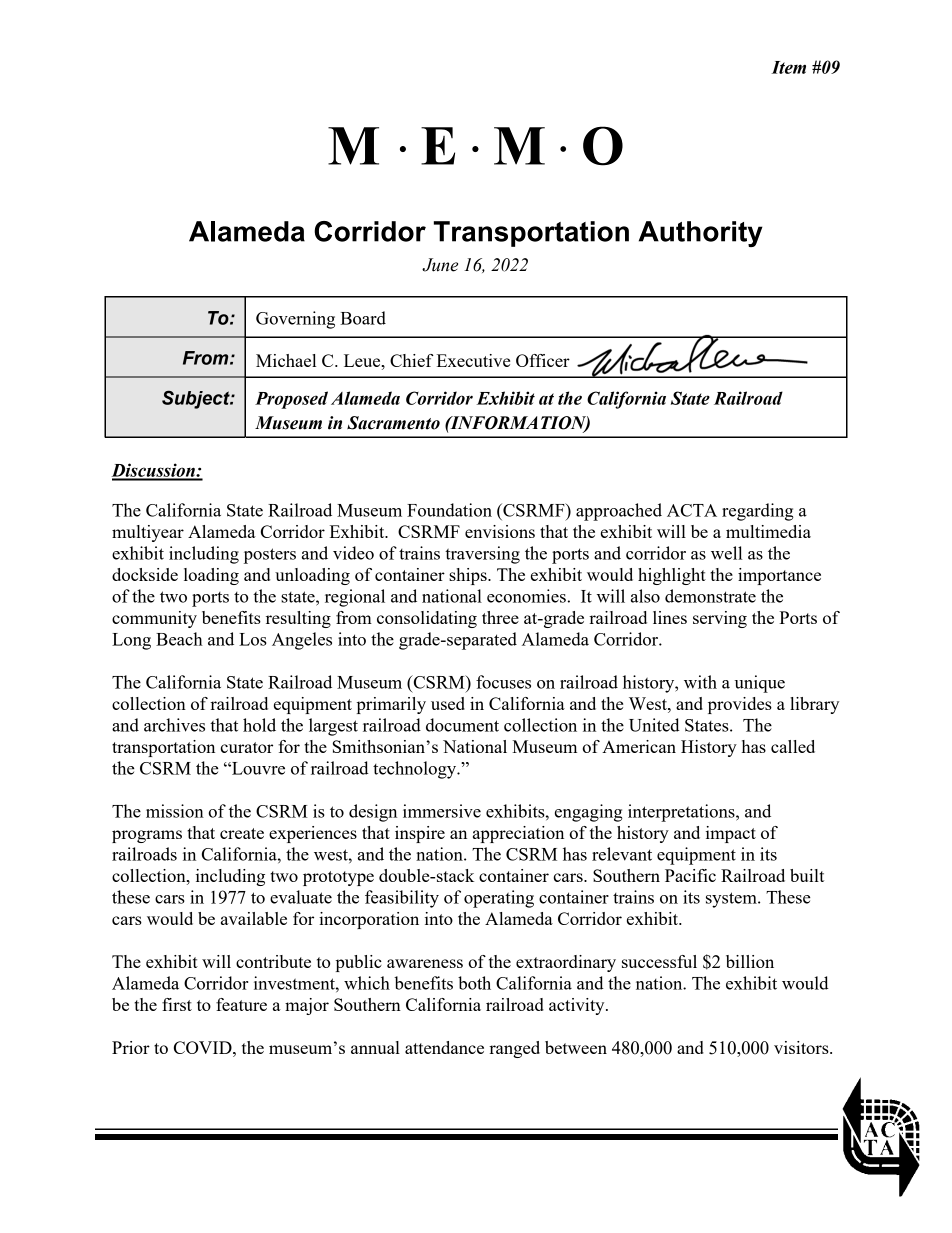  What do you see at coordinates (802, 1047) in the page?
I see `visitors` at bounding box center [802, 1047].
